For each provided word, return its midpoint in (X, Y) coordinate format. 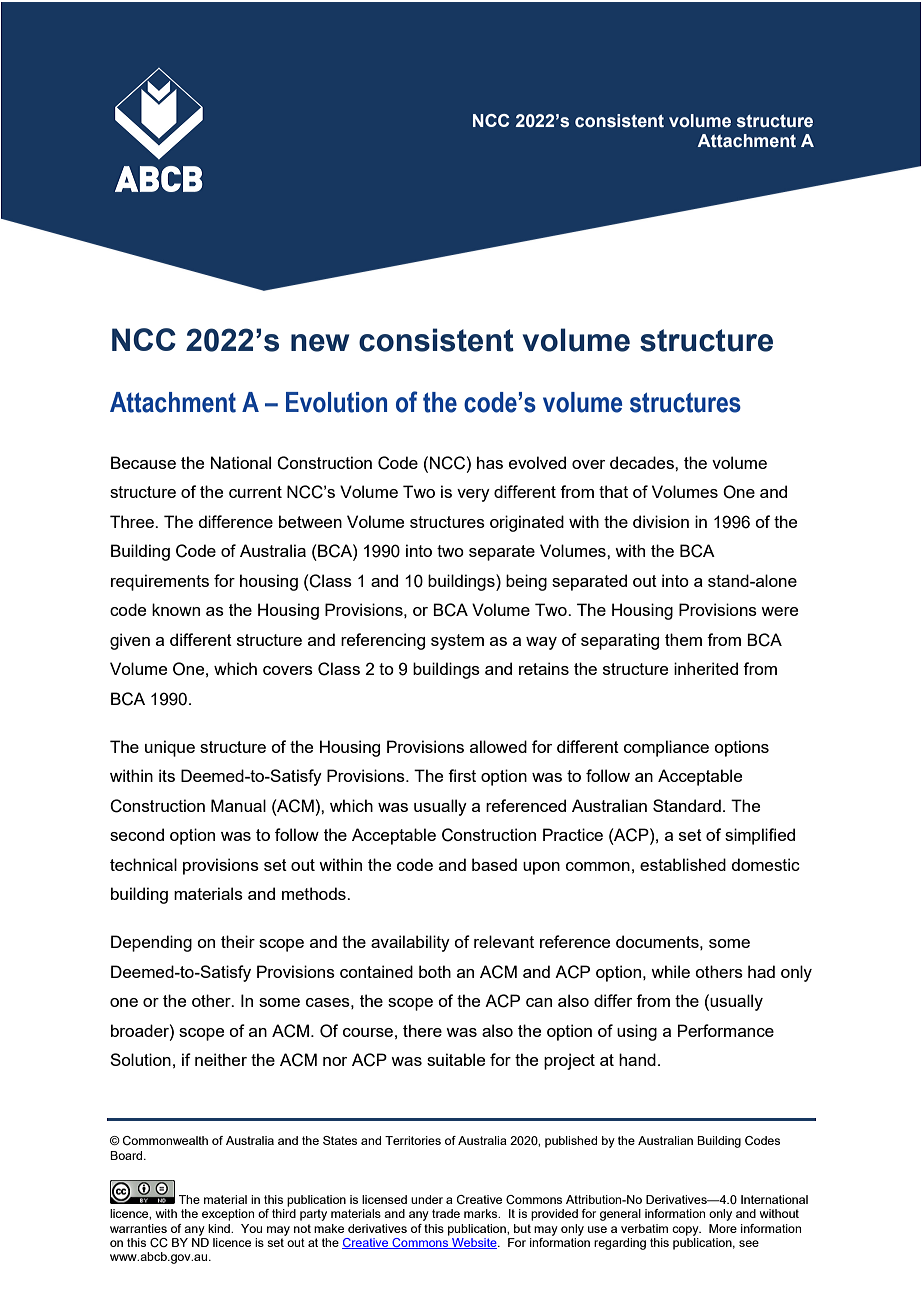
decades (643, 462)
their (238, 941)
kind (220, 1228)
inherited (706, 668)
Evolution (336, 402)
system (457, 642)
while (670, 971)
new (320, 343)
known (176, 609)
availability (410, 943)
